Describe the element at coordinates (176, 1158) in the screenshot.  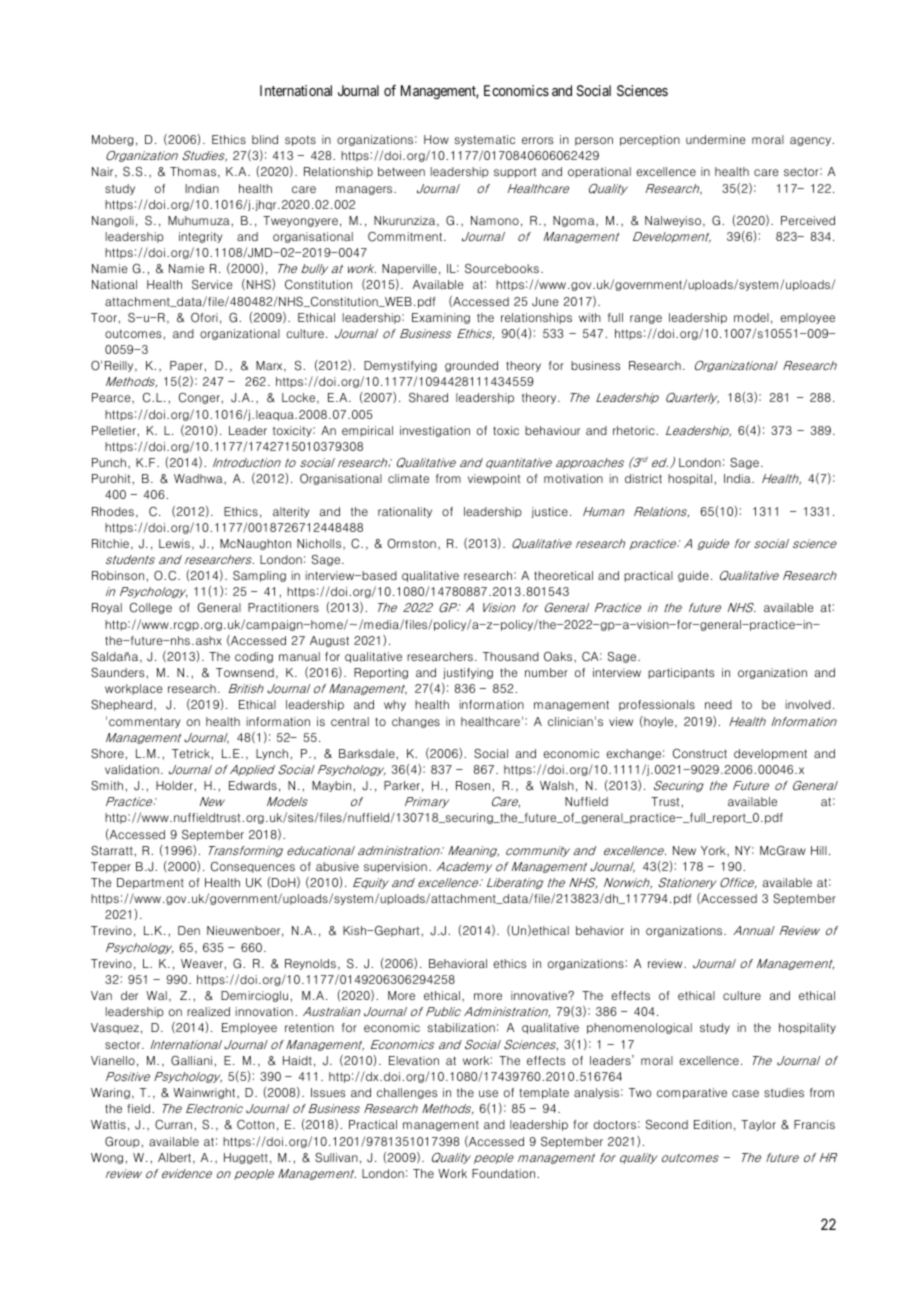
I see `Albert` at that location.
